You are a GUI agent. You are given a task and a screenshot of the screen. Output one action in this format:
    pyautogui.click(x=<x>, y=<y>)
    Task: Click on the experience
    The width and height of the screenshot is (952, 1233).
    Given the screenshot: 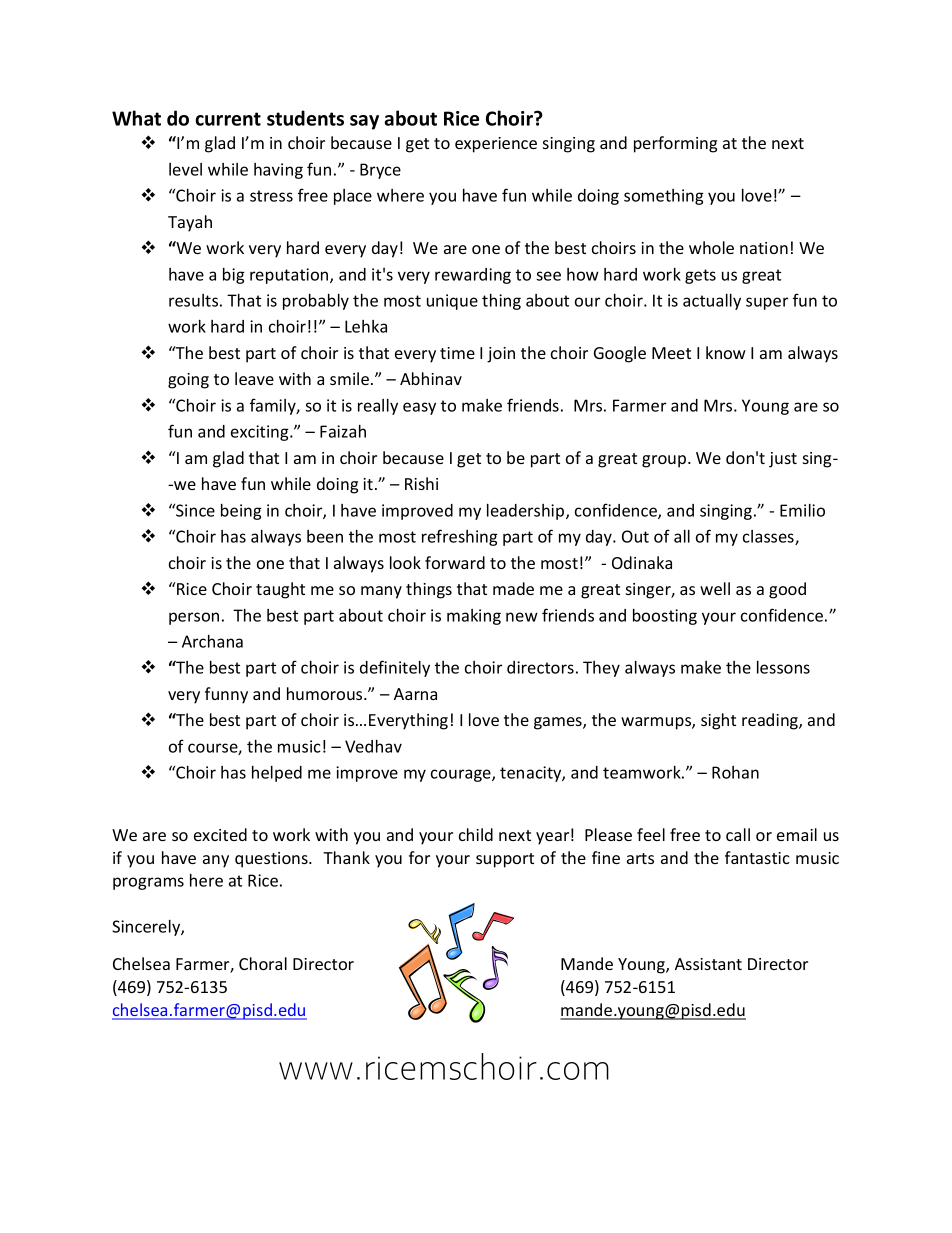 What is the action you would take?
    pyautogui.click(x=496, y=145)
